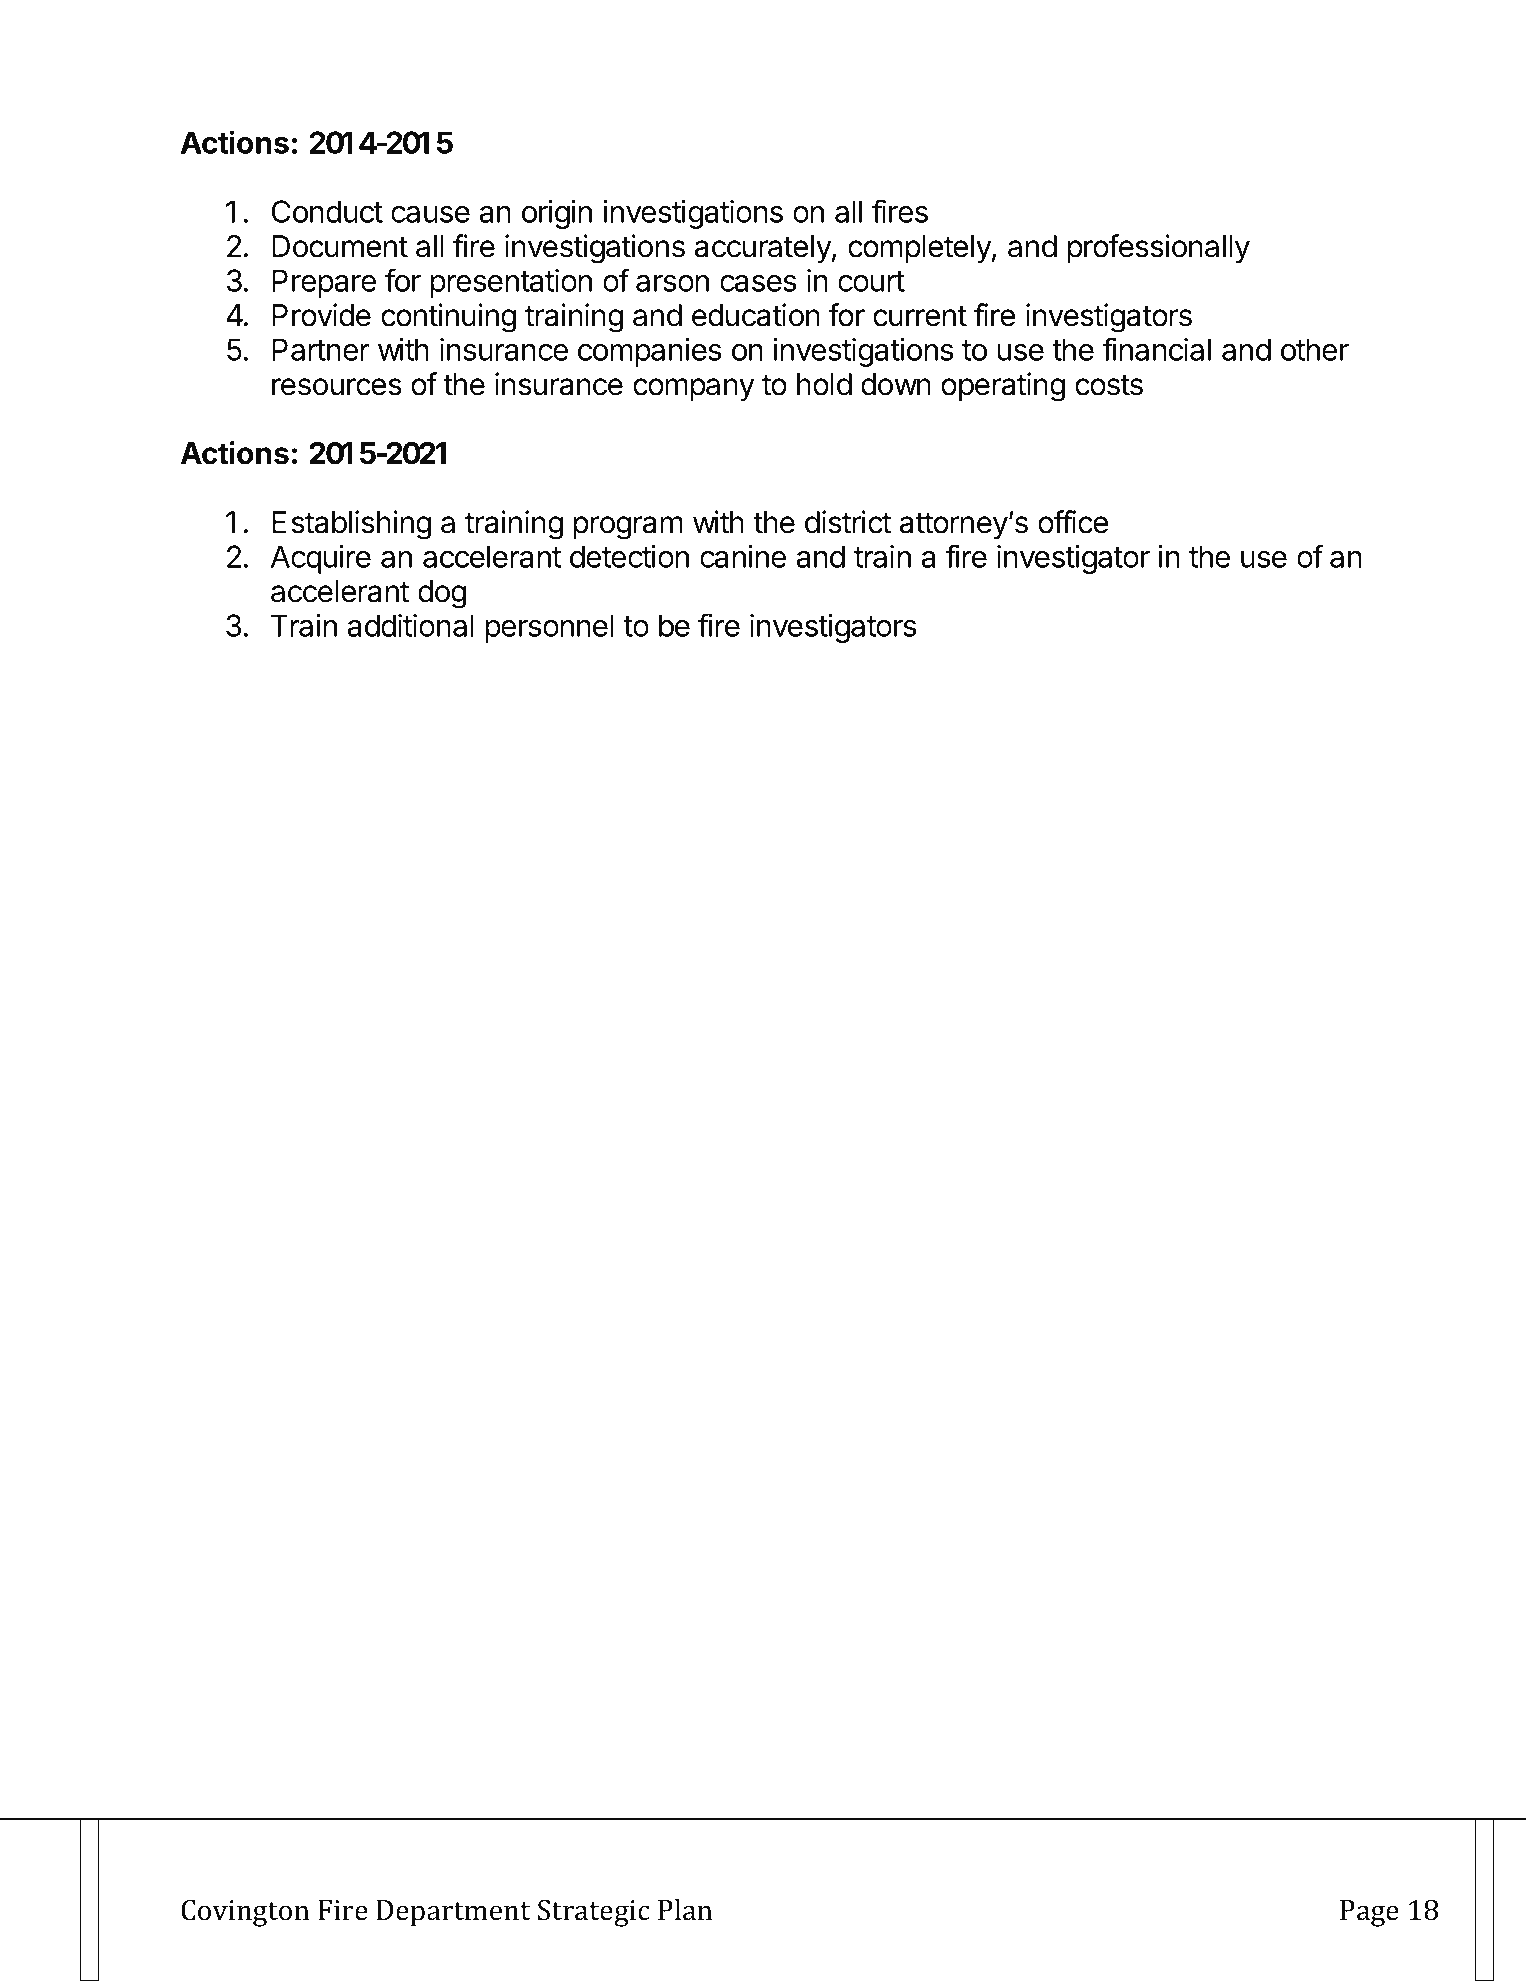 The width and height of the screenshot is (1530, 1981). What do you see at coordinates (743, 556) in the screenshot?
I see `canine` at bounding box center [743, 556].
